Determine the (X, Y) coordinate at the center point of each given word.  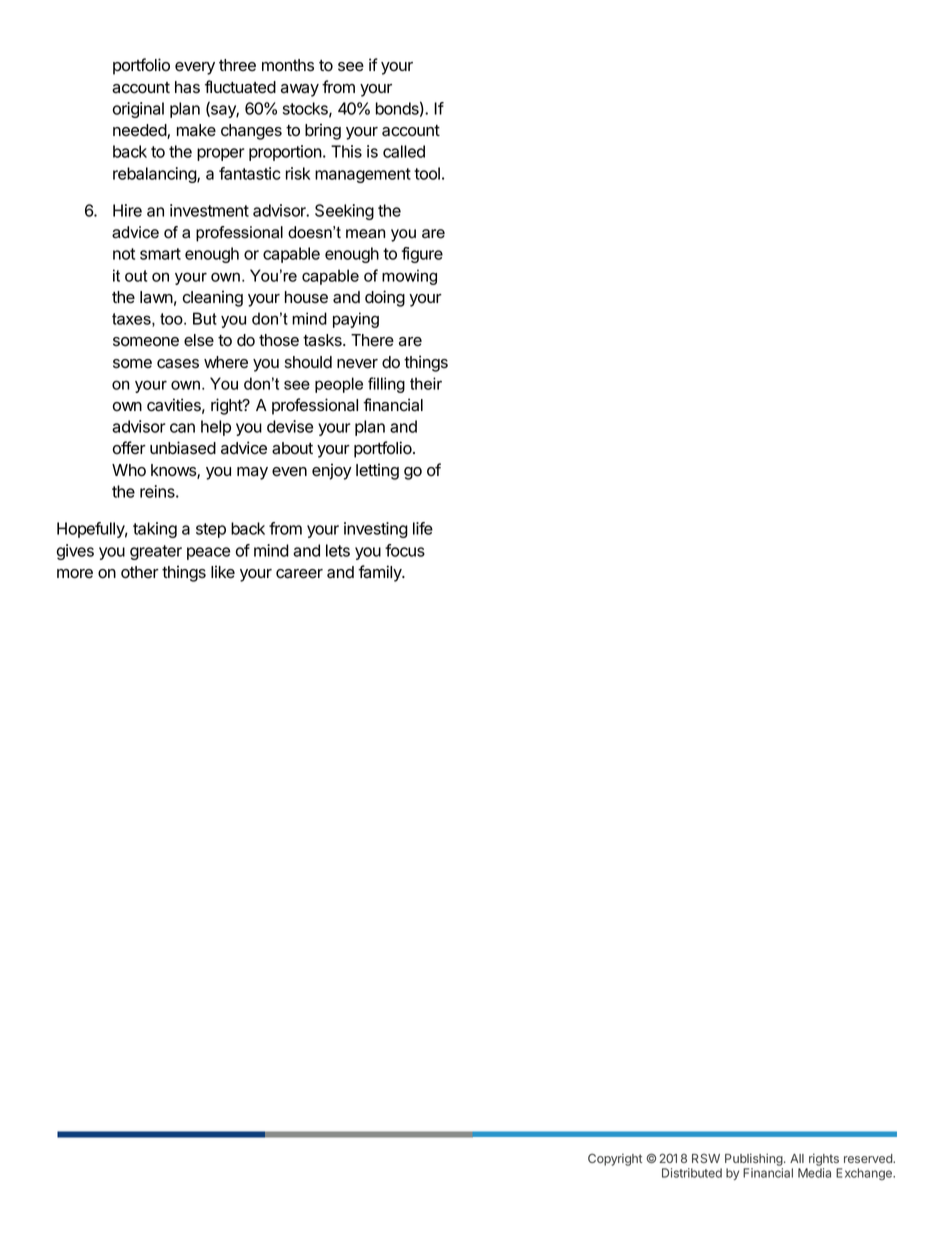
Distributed (692, 1173)
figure (422, 255)
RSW (706, 1158)
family (381, 573)
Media (814, 1173)
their (426, 383)
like (223, 572)
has (187, 87)
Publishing (754, 1159)
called (404, 151)
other (140, 572)
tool (427, 173)
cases (178, 364)
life (423, 528)
